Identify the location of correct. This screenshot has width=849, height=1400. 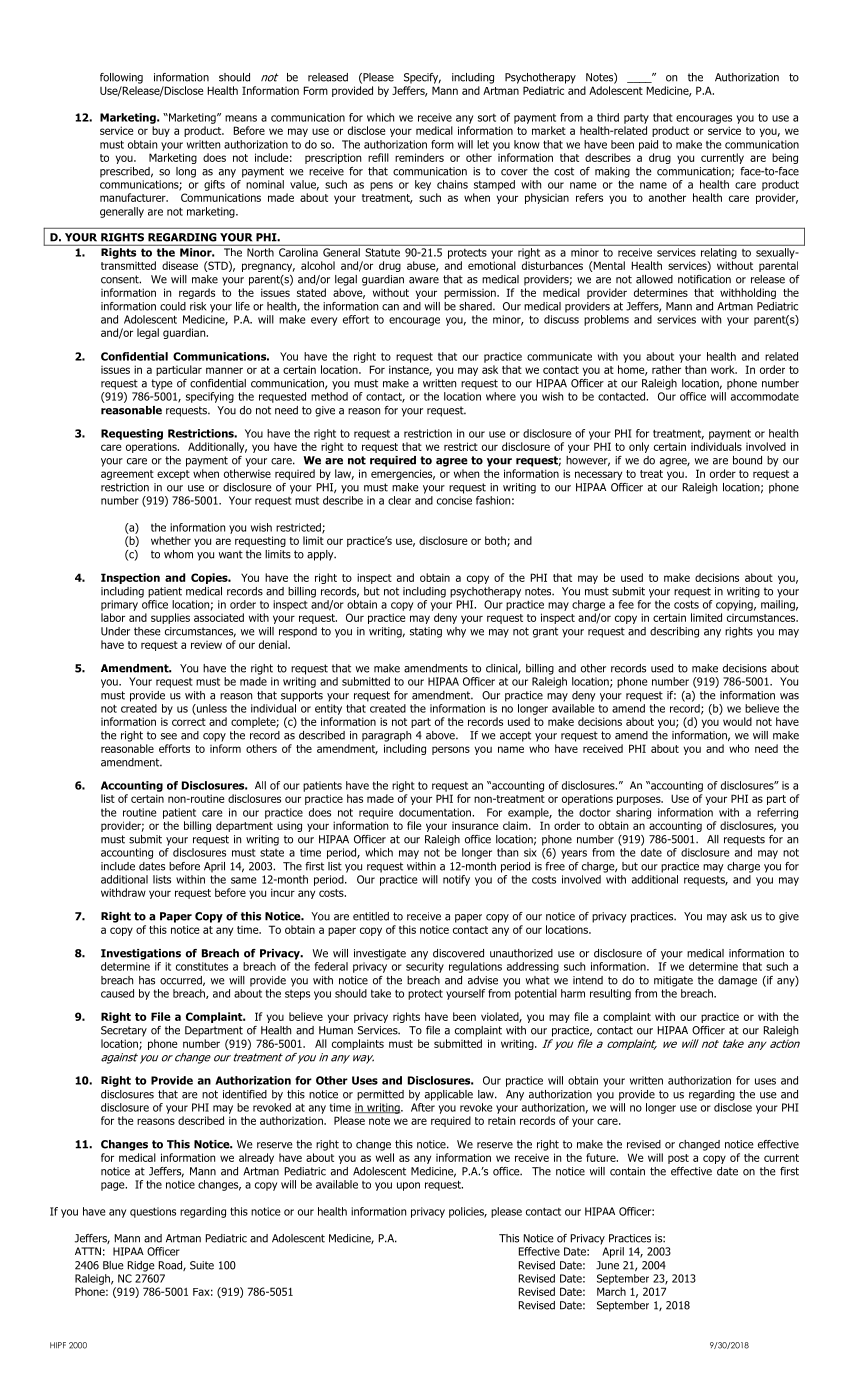
(189, 722).
